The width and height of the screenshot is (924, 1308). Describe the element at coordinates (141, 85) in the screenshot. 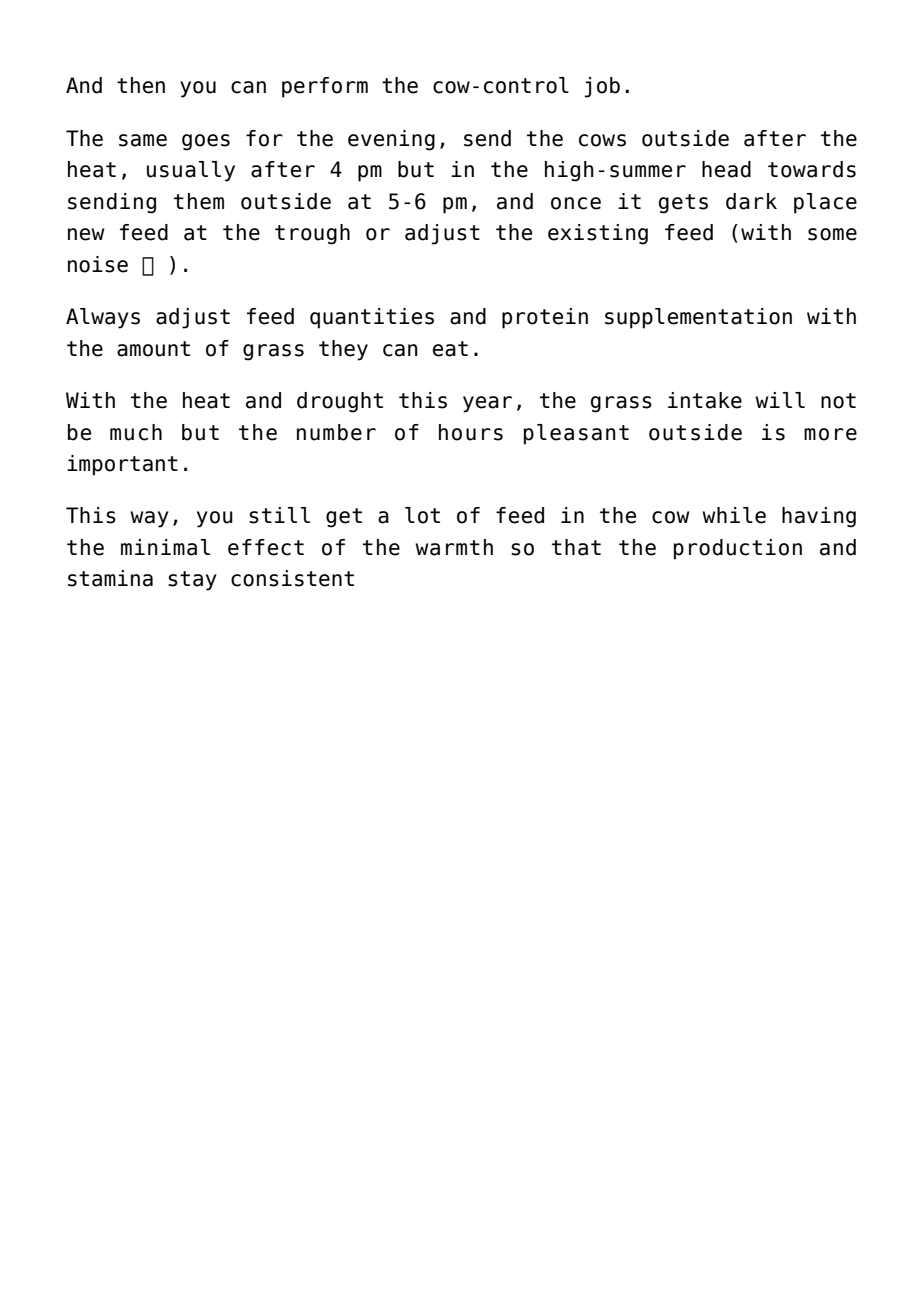

I see `then` at that location.
